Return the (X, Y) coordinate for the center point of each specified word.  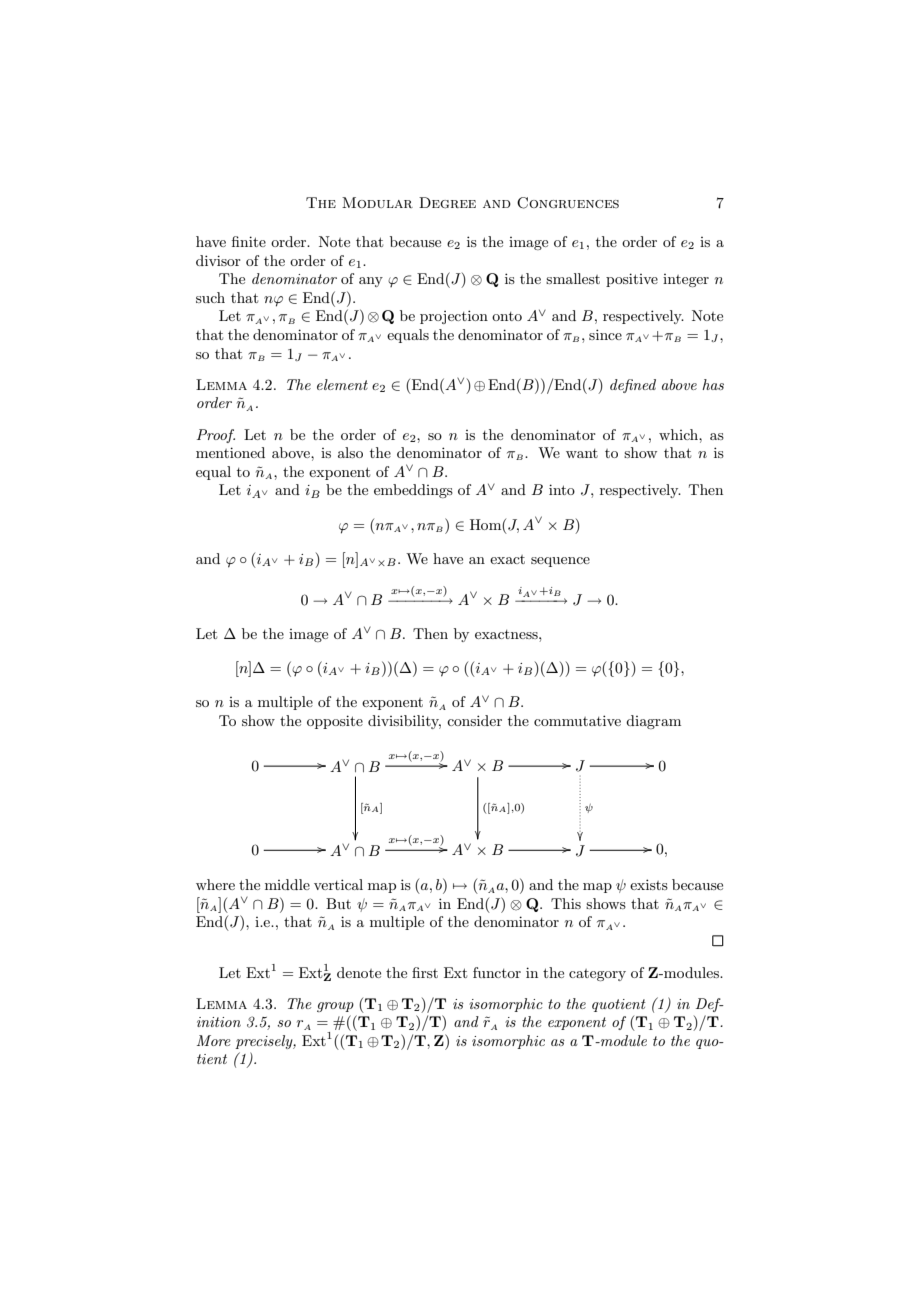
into (562, 489)
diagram (653, 722)
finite (249, 241)
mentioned (230, 452)
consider (474, 720)
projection (454, 317)
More (214, 1040)
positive (632, 280)
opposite (335, 722)
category (597, 975)
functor (497, 972)
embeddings (413, 491)
